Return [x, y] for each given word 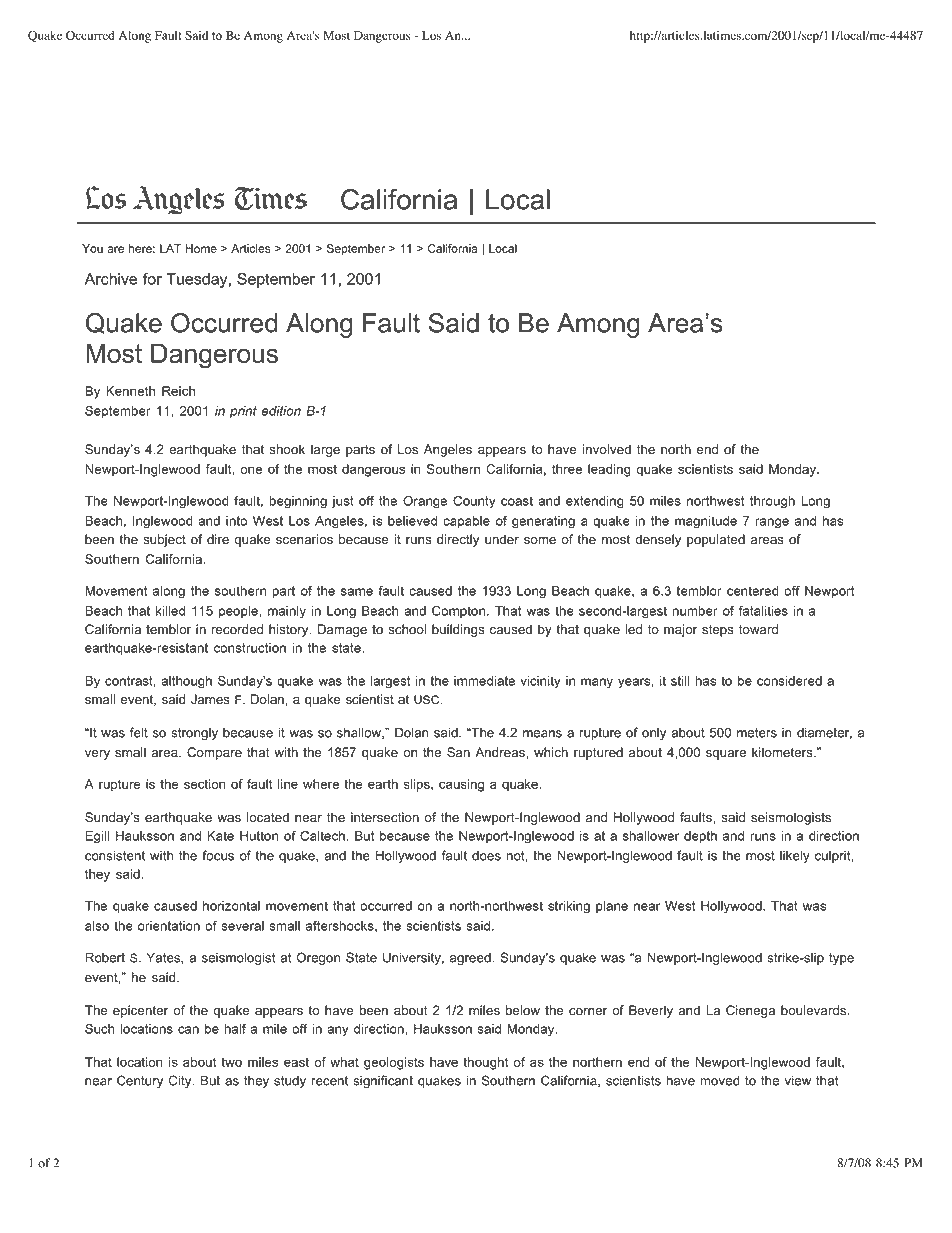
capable [466, 522]
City [181, 1081]
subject [164, 540]
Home [201, 248]
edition [281, 411]
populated [716, 540]
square [726, 755]
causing [461, 785]
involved [607, 449]
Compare [214, 753]
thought [486, 1063]
